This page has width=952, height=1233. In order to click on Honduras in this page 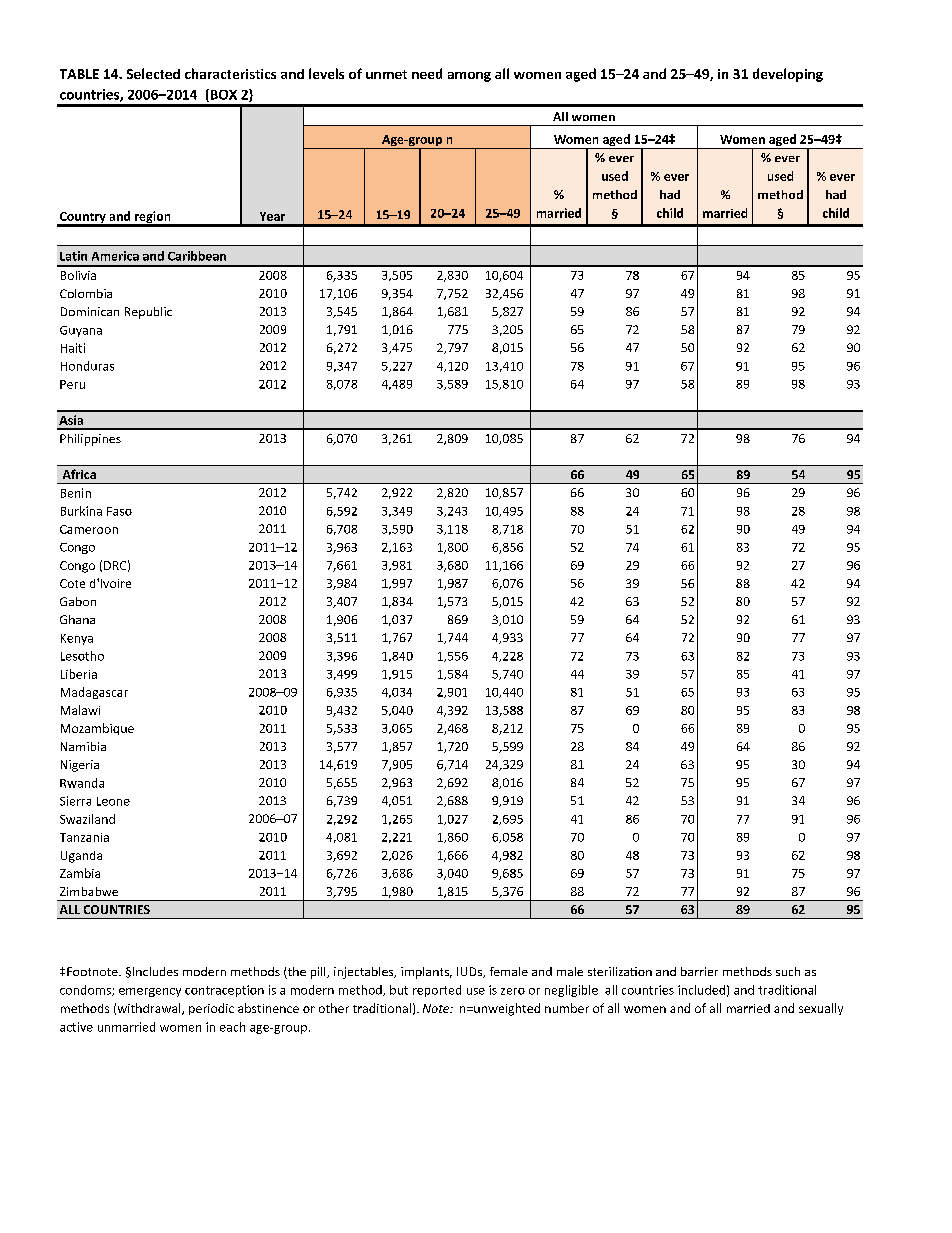, I will do `click(87, 366)`.
